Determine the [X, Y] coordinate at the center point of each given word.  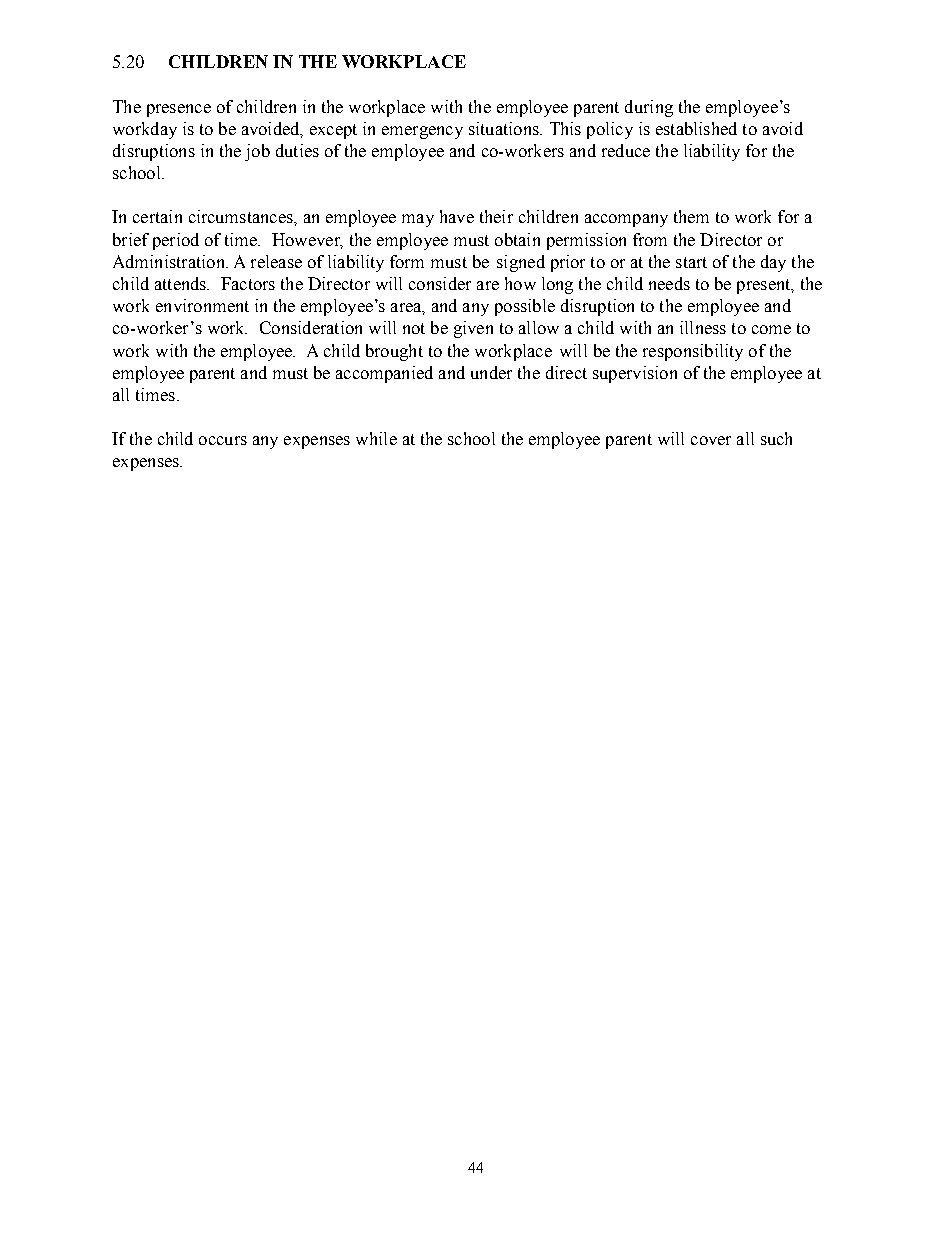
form [407, 261]
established [696, 128]
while [376, 438]
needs [669, 283]
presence [179, 110]
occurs [223, 440]
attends [182, 283]
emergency [422, 132]
